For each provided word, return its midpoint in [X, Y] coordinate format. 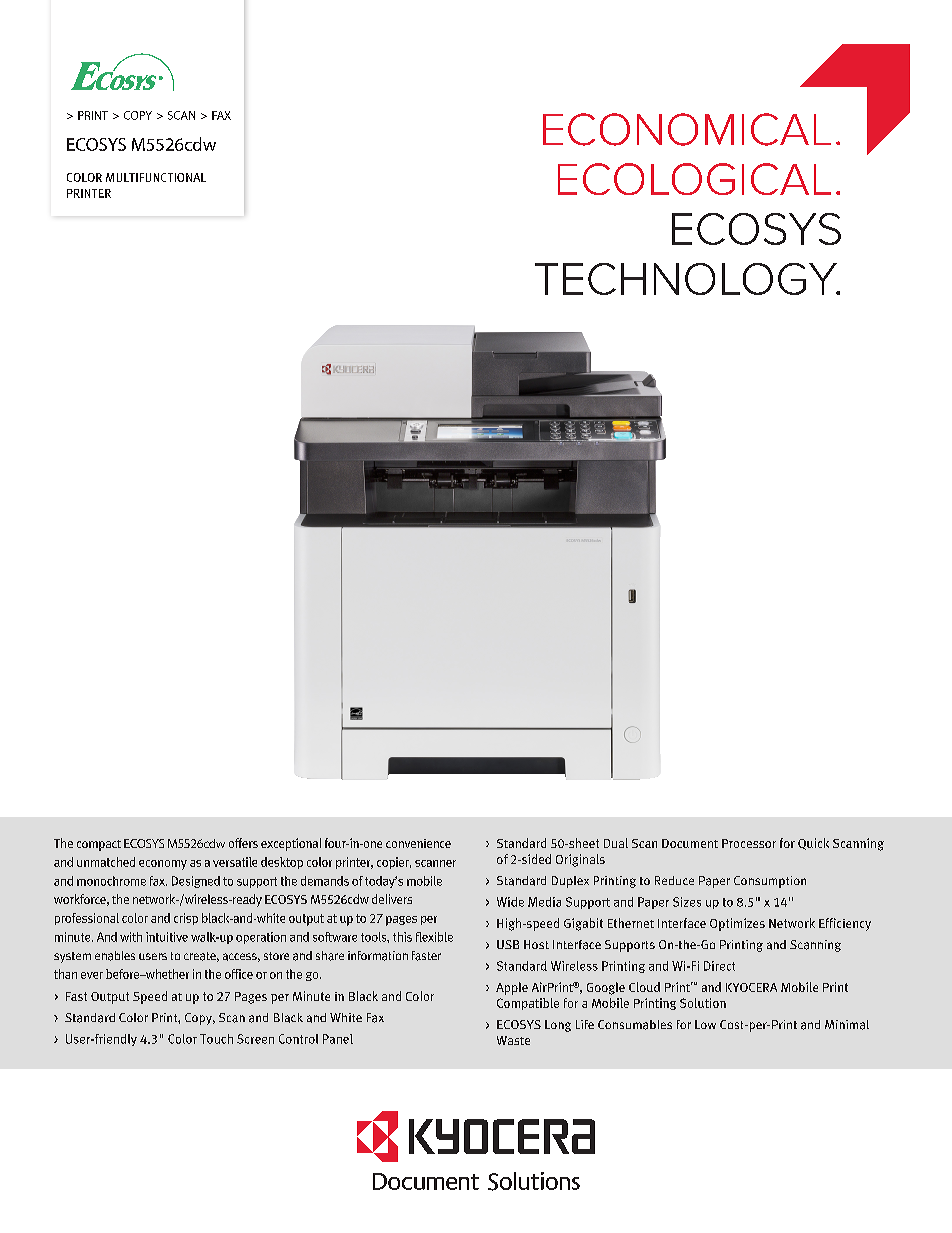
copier [394, 863]
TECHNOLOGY [687, 279]
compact [99, 845]
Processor [749, 843]
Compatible [528, 1004]
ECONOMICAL [687, 129]
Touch [216, 1039]
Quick [813, 844]
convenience [418, 843]
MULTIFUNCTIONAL [156, 177]
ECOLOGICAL [694, 179]
